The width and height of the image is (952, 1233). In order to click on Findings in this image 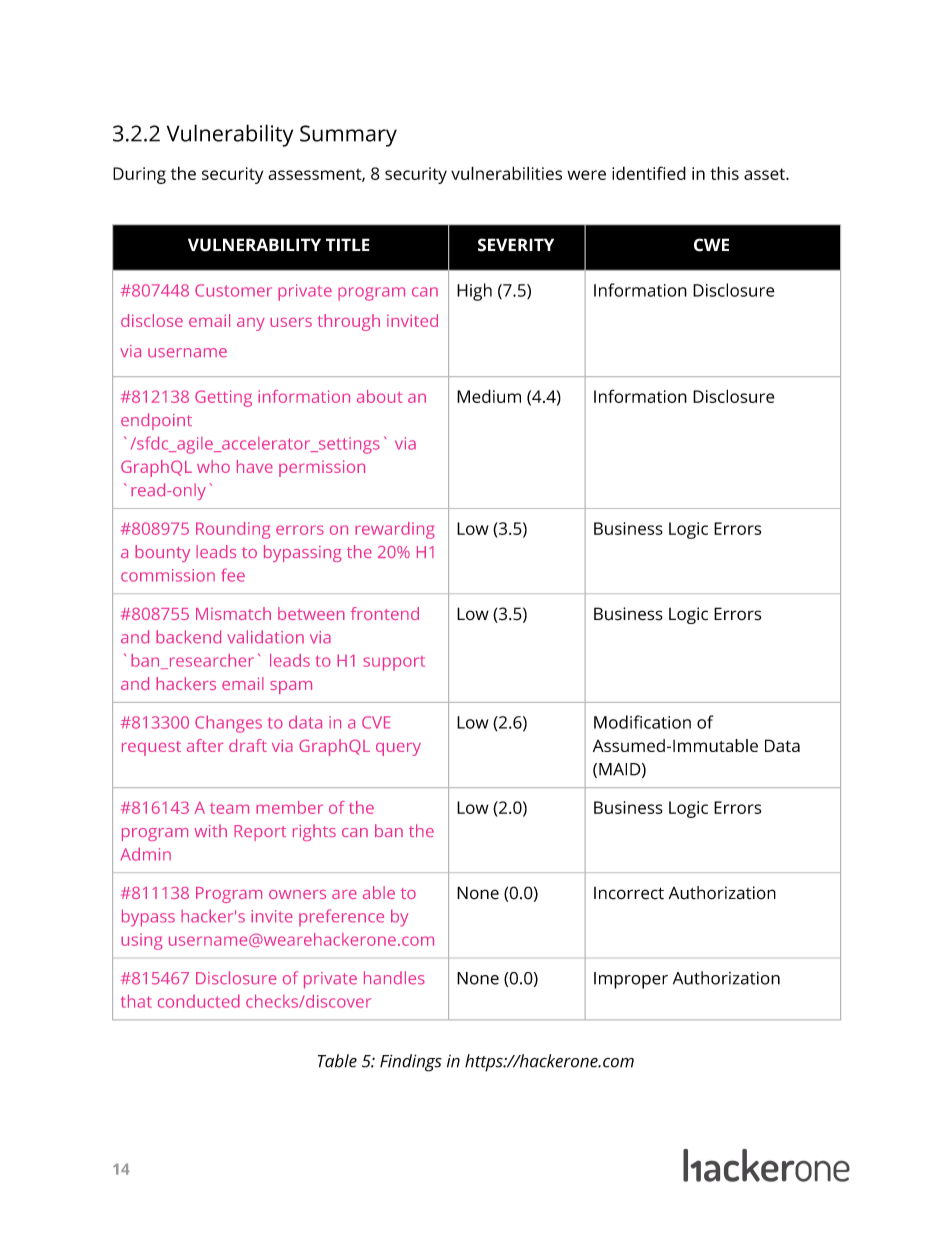, I will do `click(411, 1063)`.
